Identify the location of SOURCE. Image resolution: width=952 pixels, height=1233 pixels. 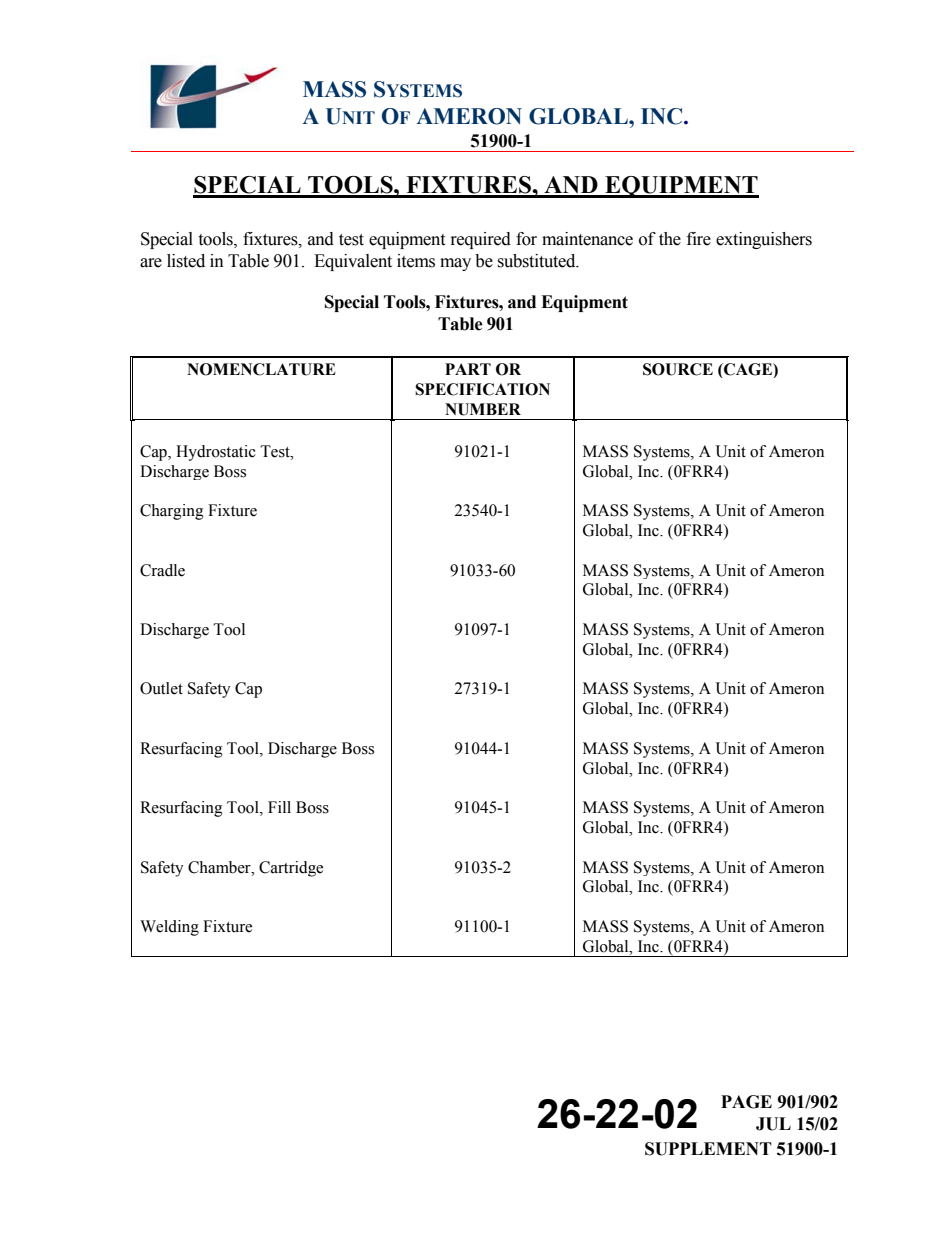
(678, 369).
